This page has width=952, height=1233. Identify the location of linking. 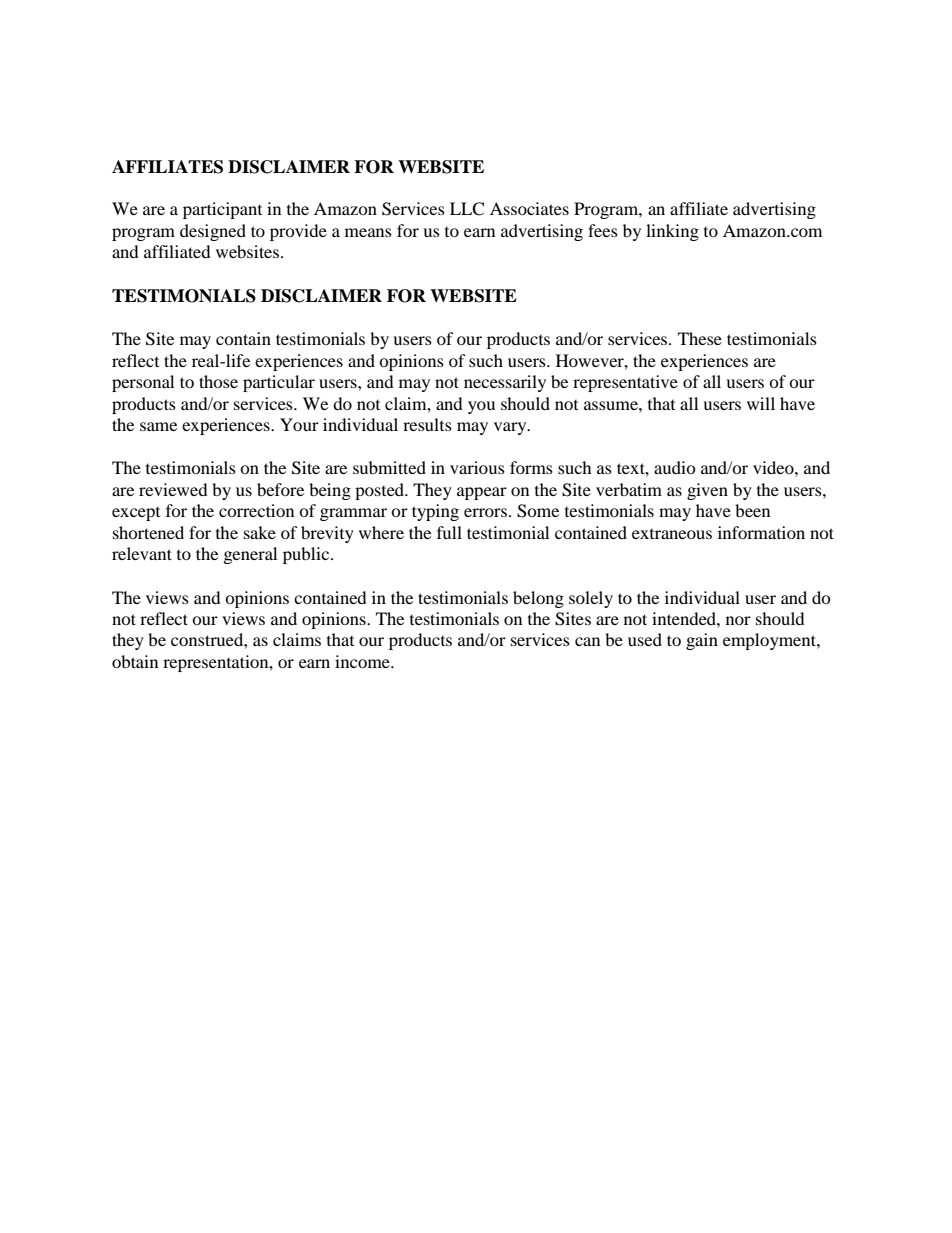
(672, 232).
